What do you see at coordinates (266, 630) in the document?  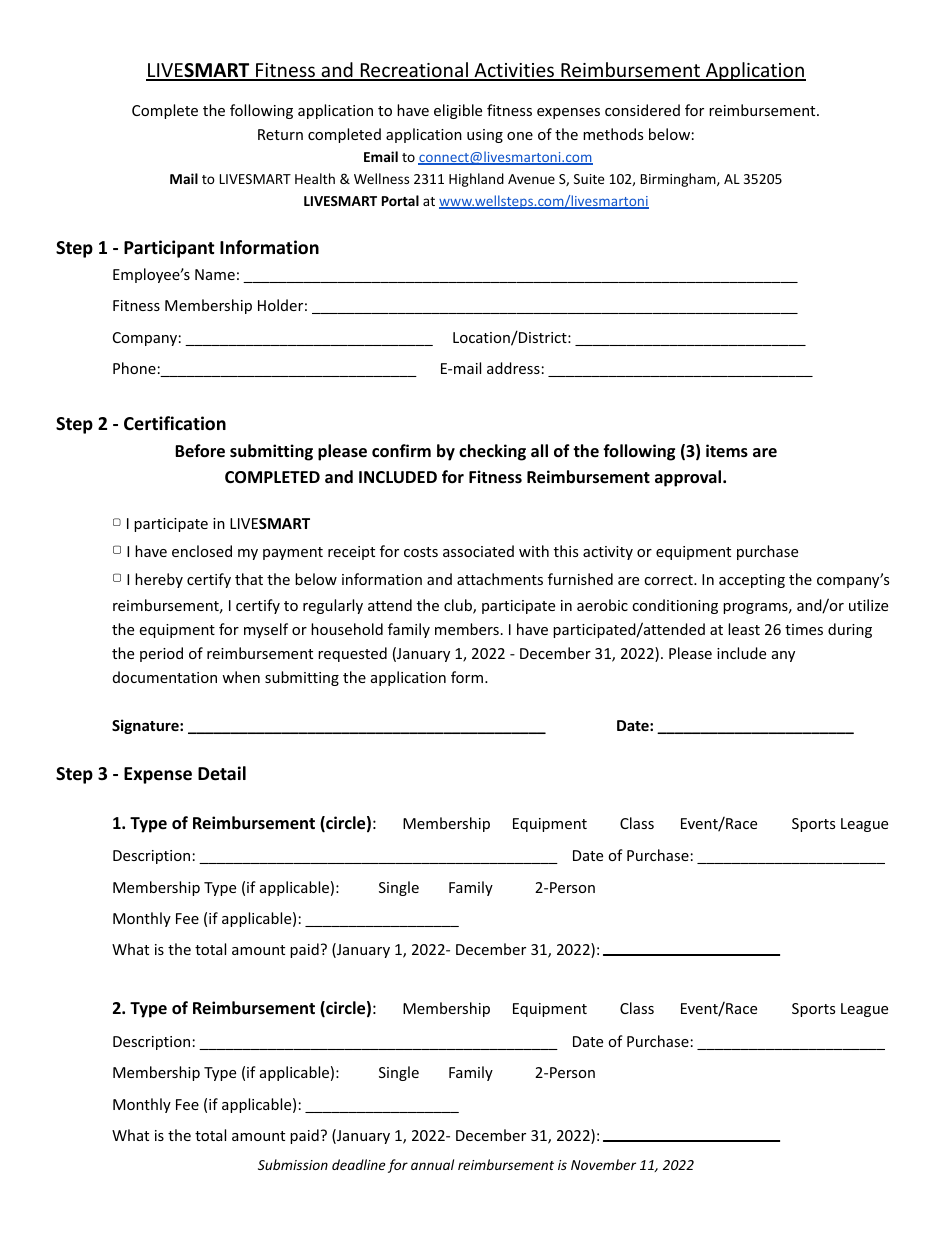 I see `myself` at bounding box center [266, 630].
